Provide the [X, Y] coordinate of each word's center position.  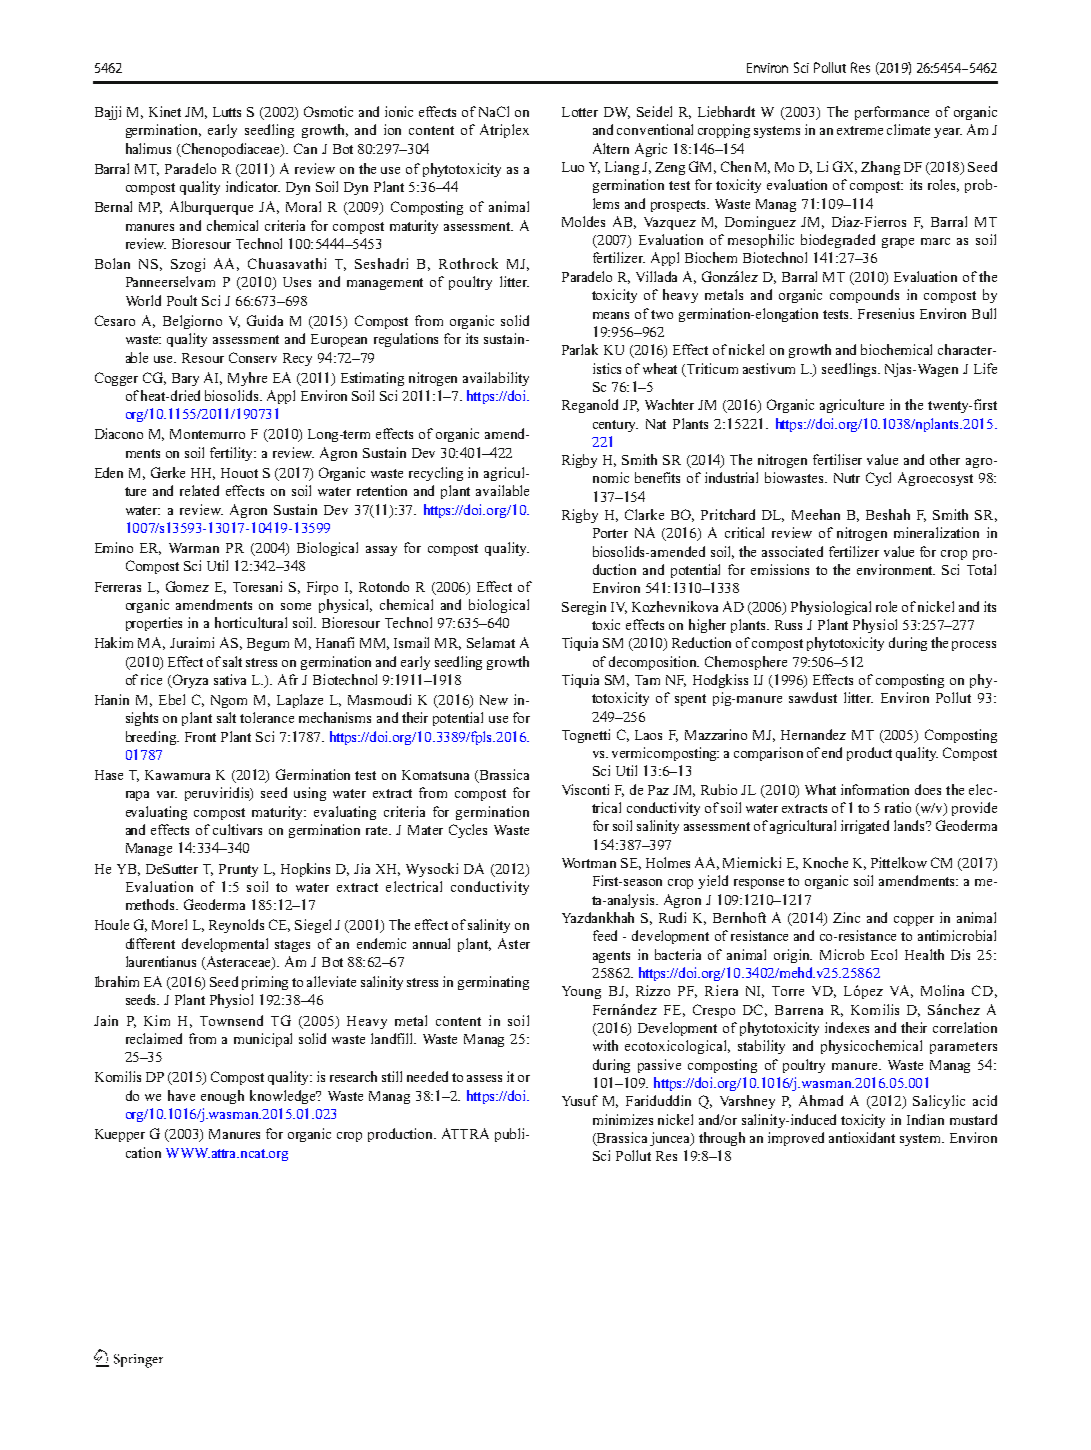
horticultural [251, 622]
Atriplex [504, 131]
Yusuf [580, 1100]
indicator [253, 186]
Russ [788, 625]
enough [222, 1097]
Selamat [491, 642]
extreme [860, 130]
